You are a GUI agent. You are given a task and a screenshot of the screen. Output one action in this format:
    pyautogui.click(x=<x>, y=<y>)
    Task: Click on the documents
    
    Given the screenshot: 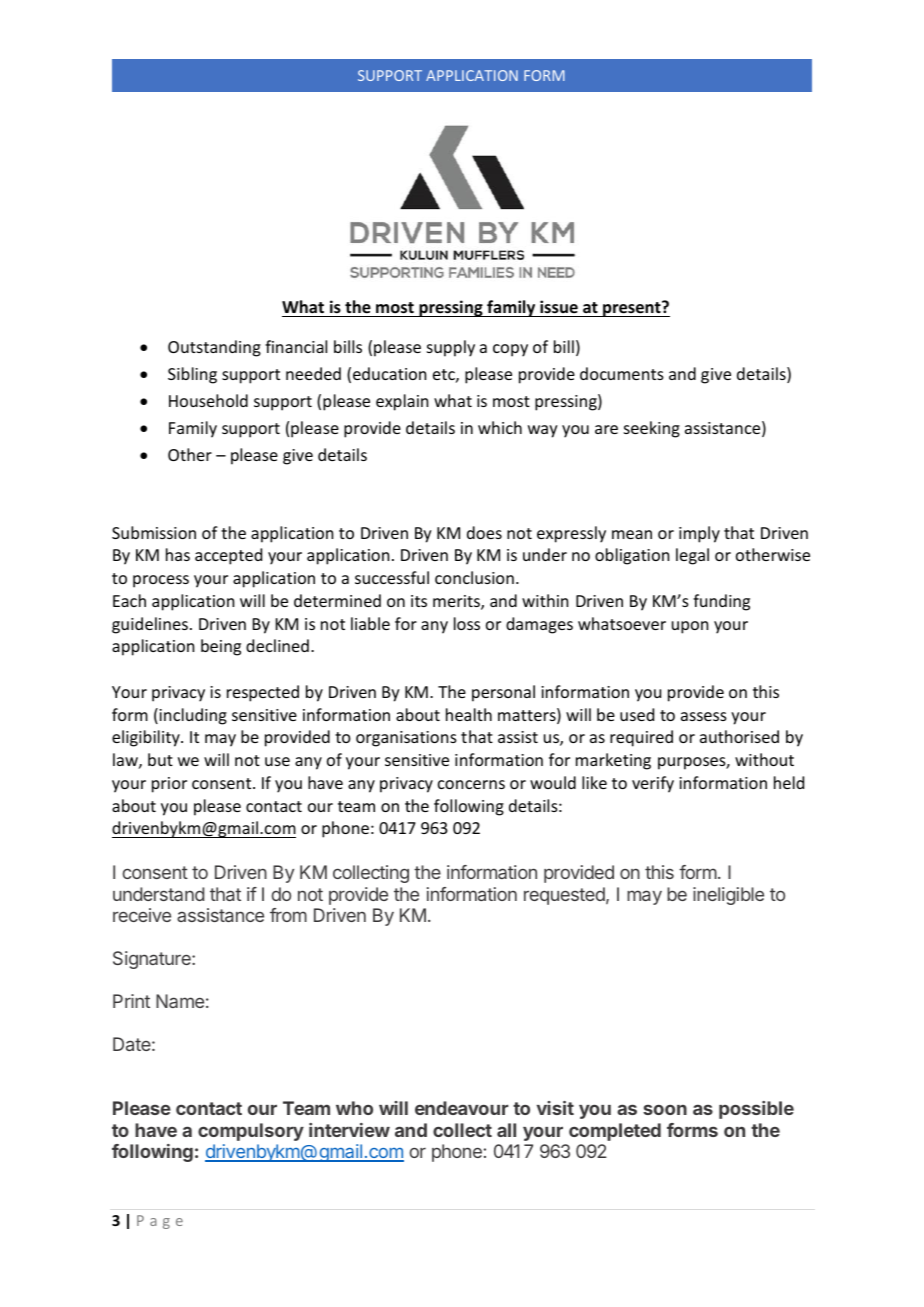 What is the action you would take?
    pyautogui.click(x=622, y=373)
